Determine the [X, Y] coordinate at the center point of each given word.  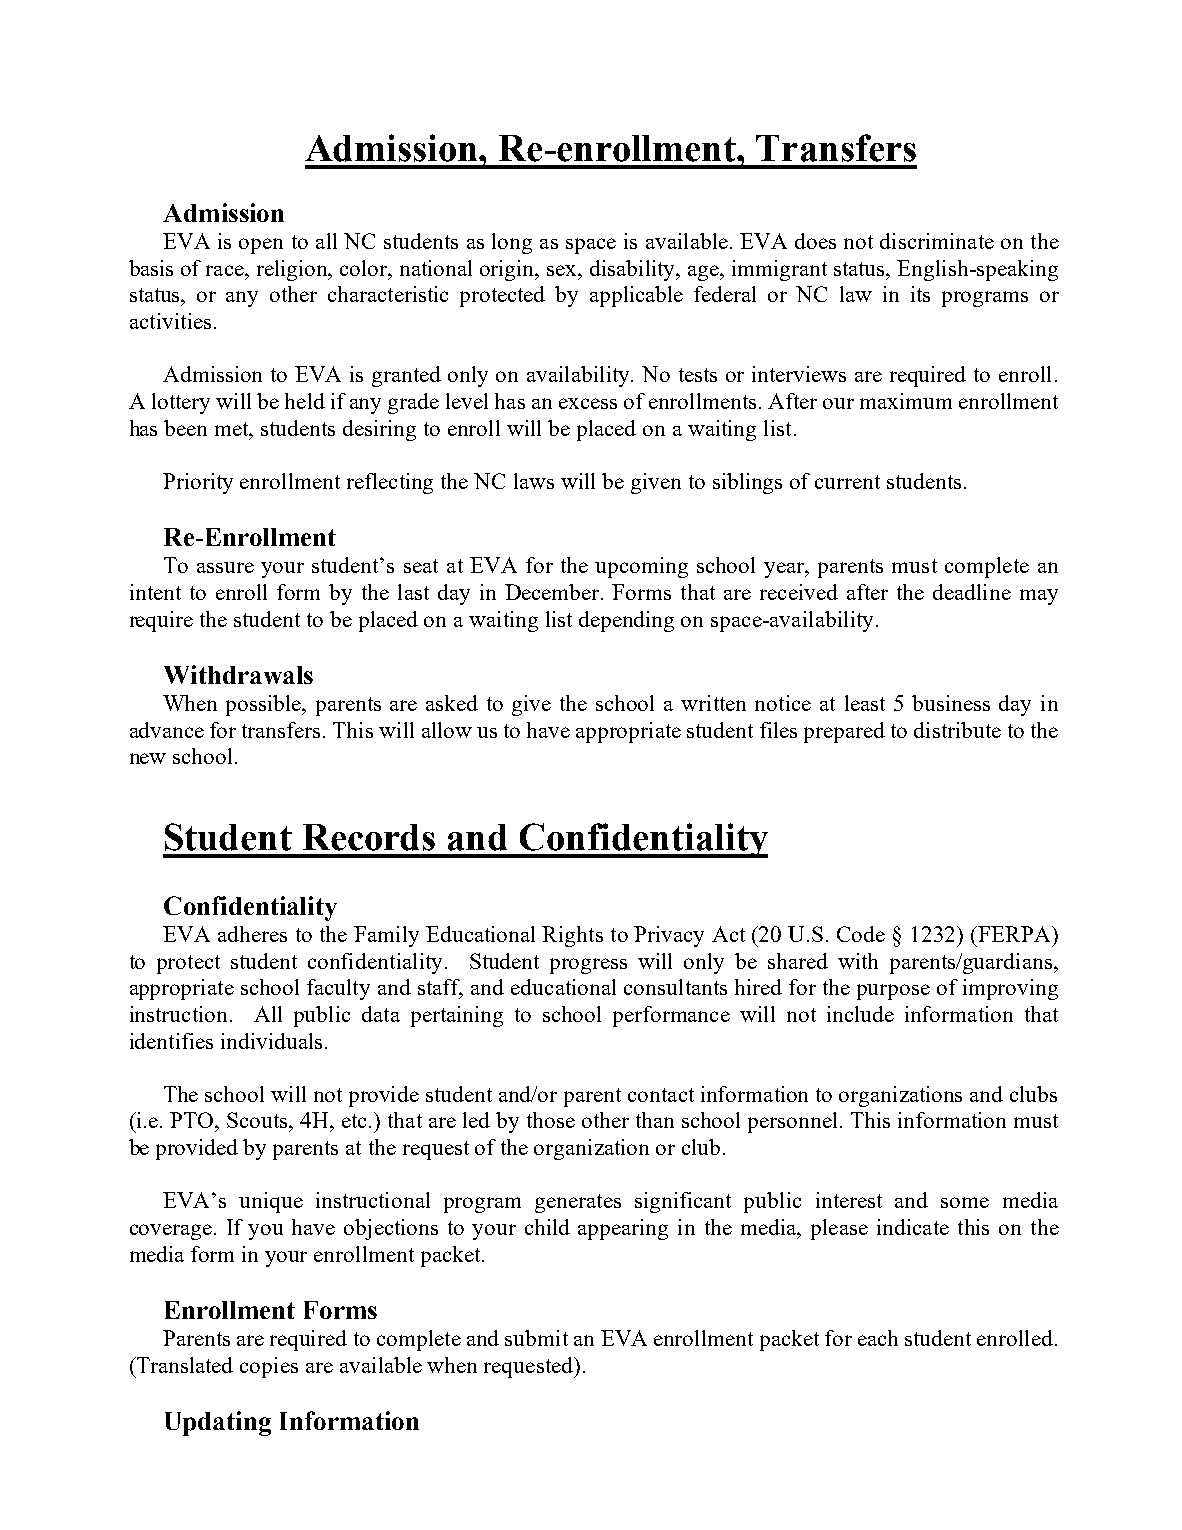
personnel [792, 1122]
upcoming [641, 567]
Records [369, 837]
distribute [957, 730]
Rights [572, 936]
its [920, 294]
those [551, 1120]
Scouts [258, 1120]
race [226, 270]
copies [269, 1367]
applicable [636, 296]
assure [225, 567]
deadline [972, 592]
